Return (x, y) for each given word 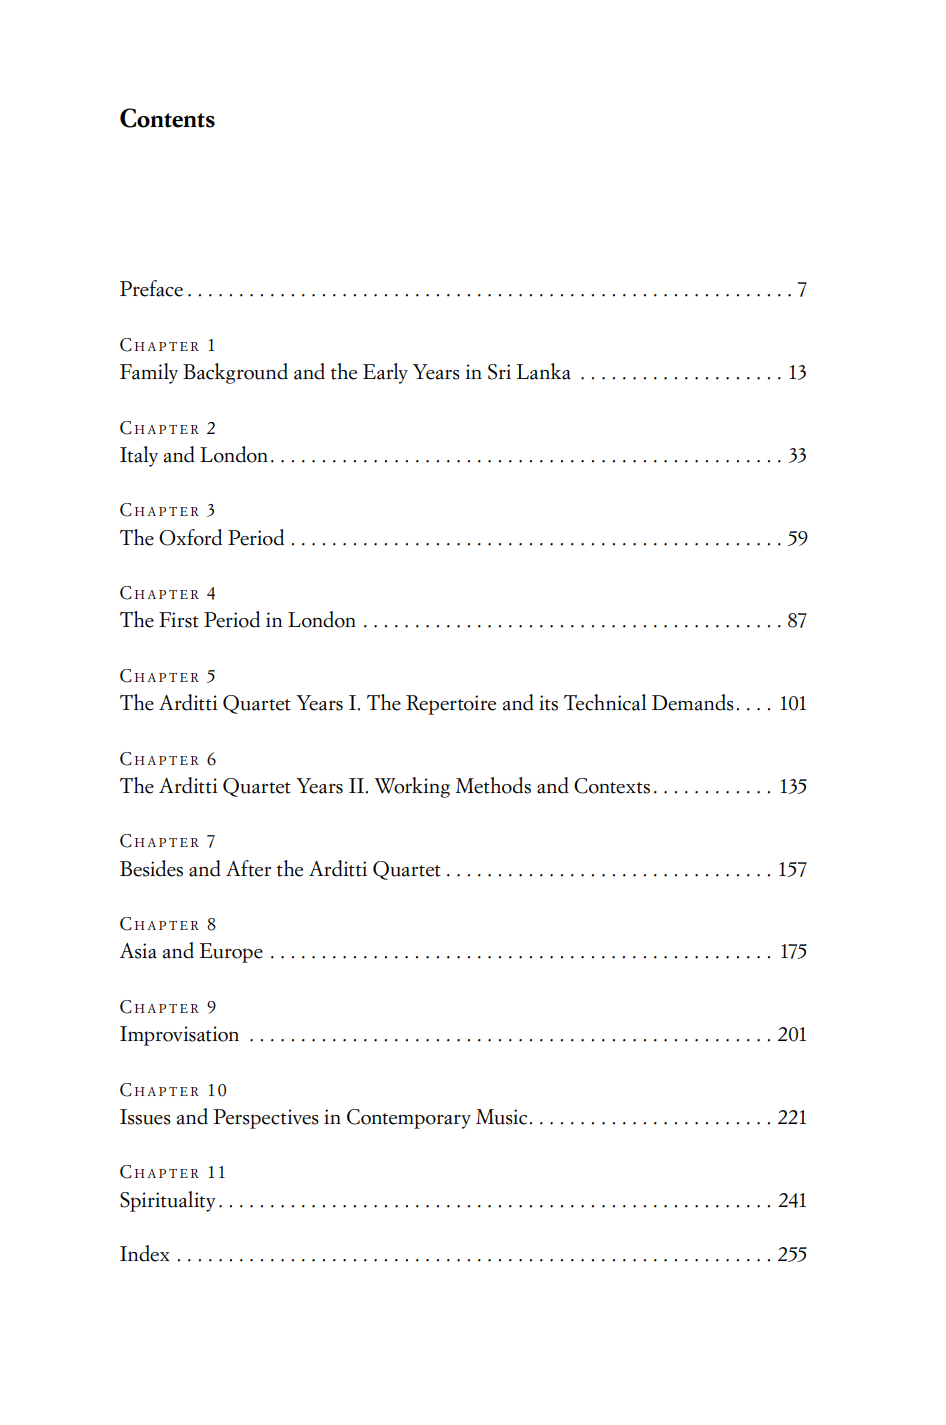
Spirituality (167, 1201)
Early (385, 373)
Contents (167, 118)
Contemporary (409, 1119)
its (548, 703)
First (179, 620)
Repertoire (451, 705)
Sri (499, 372)
